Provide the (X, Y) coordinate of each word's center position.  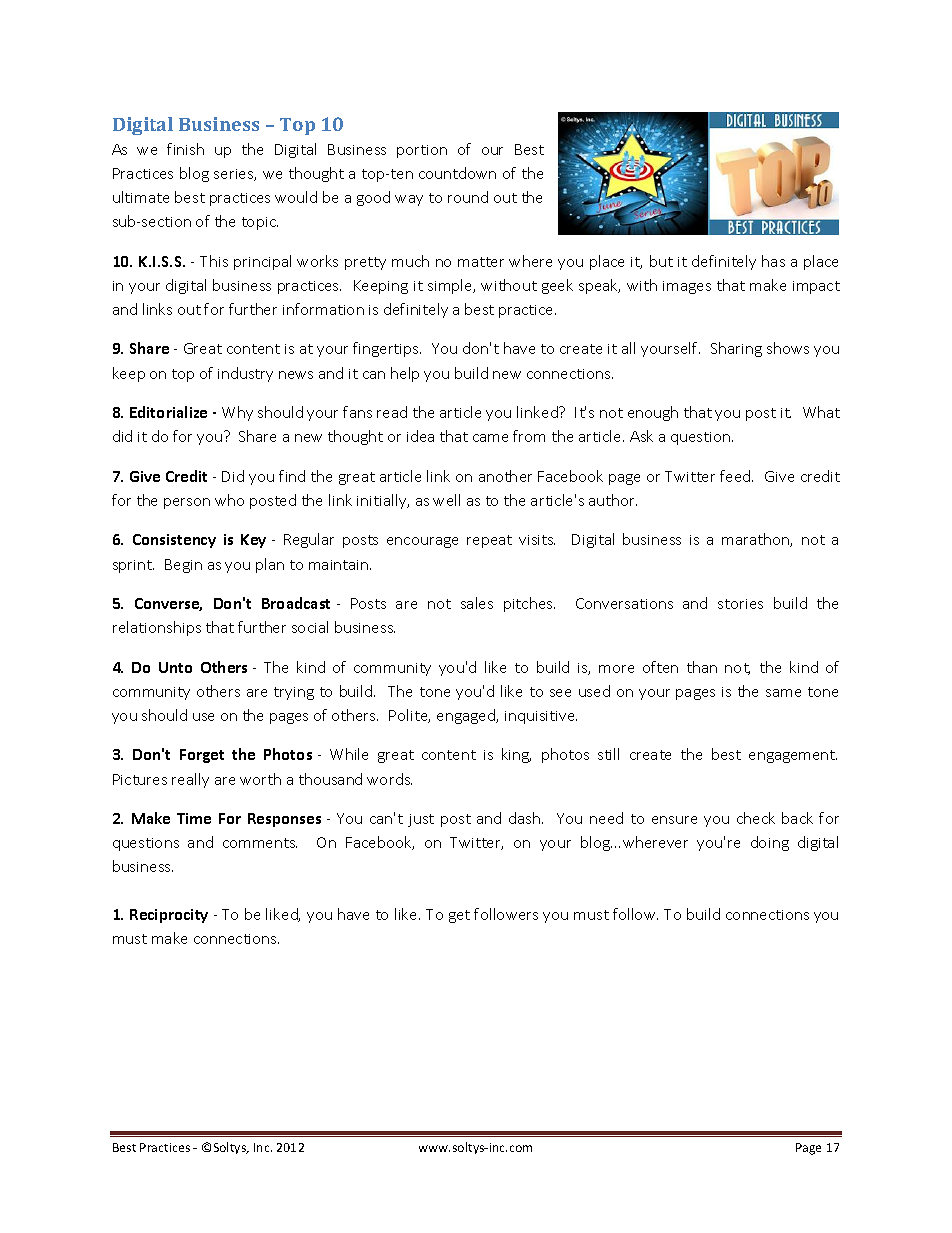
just (421, 820)
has (773, 261)
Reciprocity (169, 916)
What (821, 412)
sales (477, 603)
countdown (457, 173)
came (490, 438)
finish (185, 149)
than (702, 667)
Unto (175, 667)
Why (237, 413)
